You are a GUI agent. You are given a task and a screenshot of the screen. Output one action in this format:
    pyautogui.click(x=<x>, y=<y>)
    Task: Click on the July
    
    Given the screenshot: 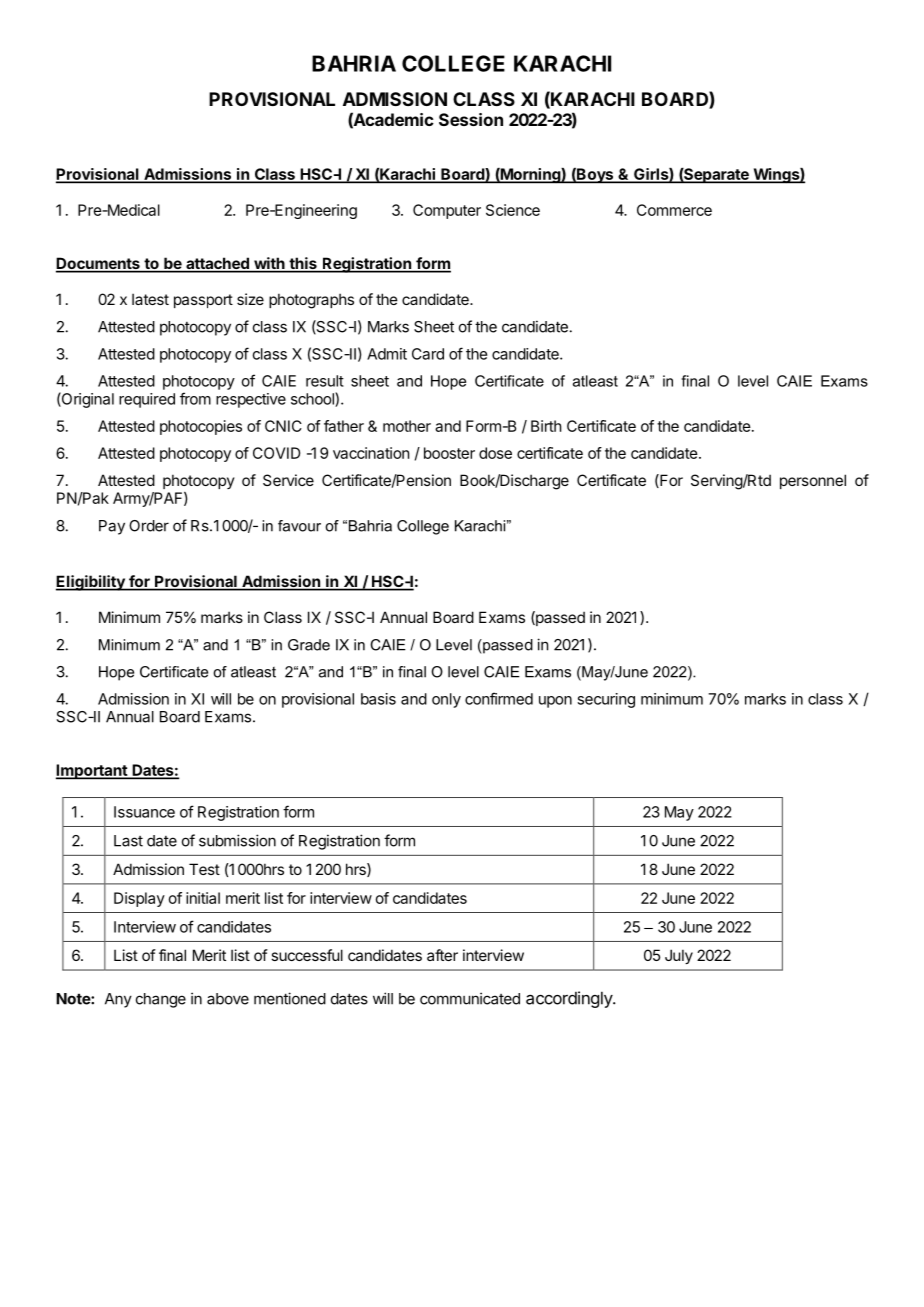 What is the action you would take?
    pyautogui.click(x=679, y=956)
